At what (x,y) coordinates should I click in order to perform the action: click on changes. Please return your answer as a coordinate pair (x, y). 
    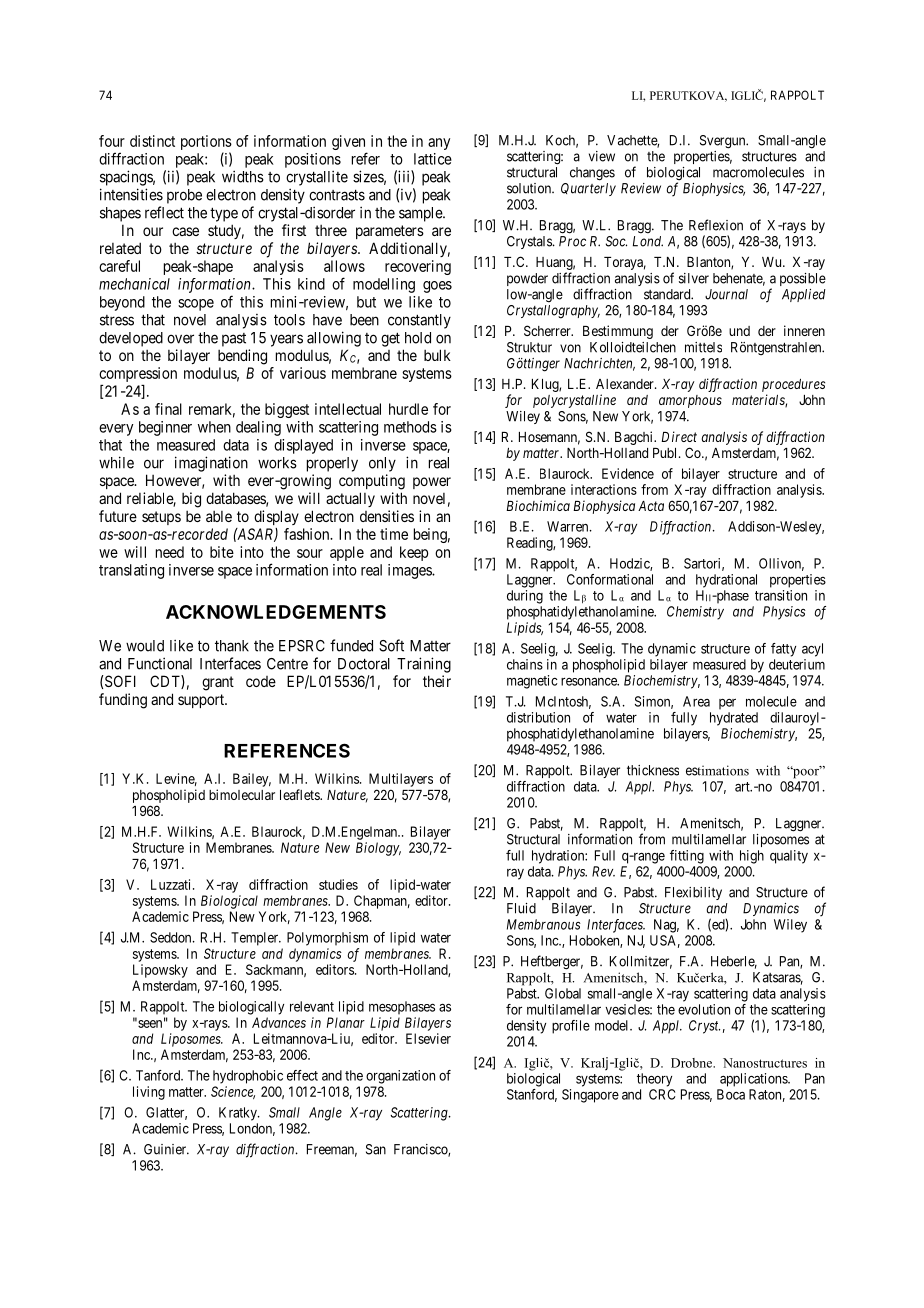
    Looking at the image, I should click on (592, 174).
